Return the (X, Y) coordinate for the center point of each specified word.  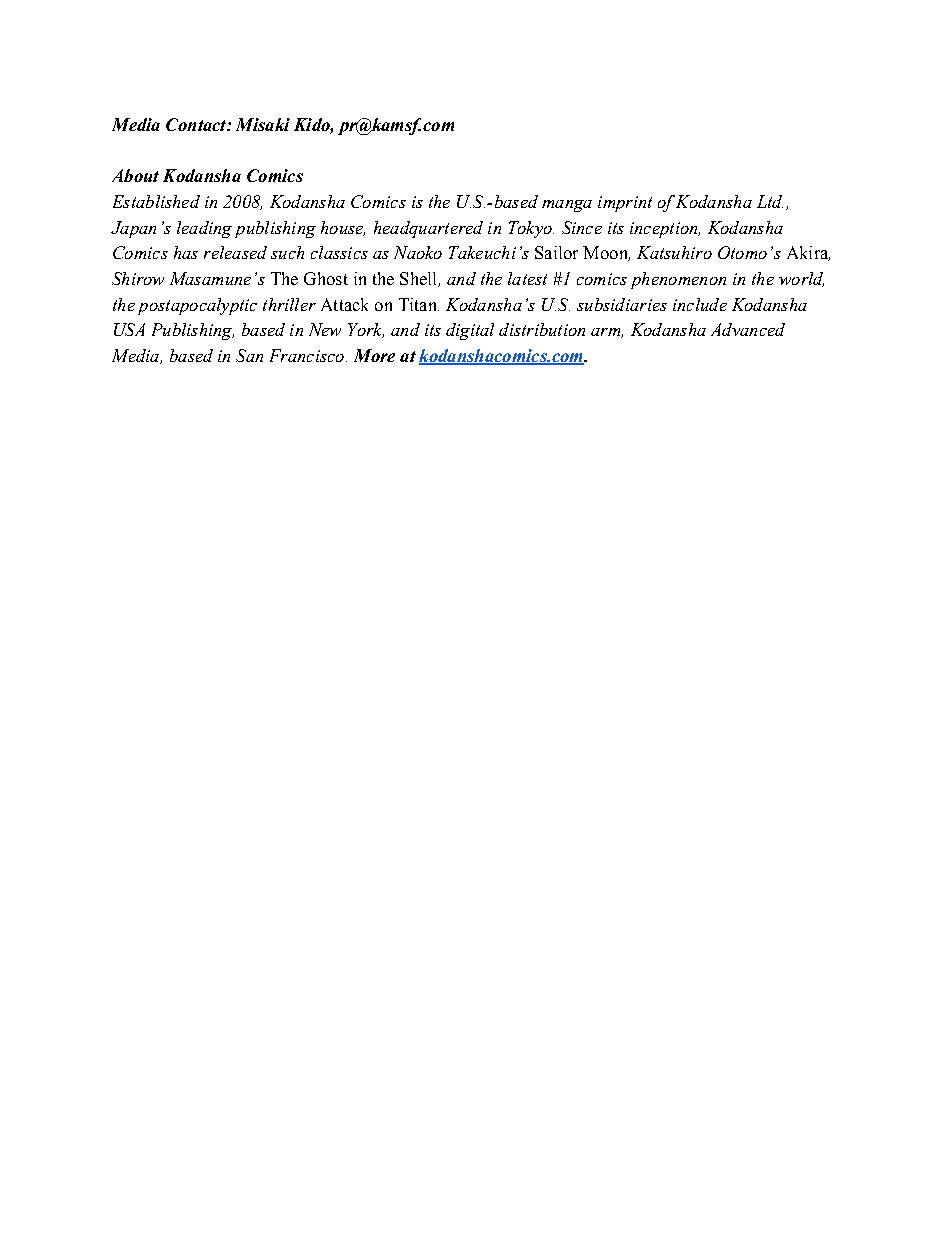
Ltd (770, 201)
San (249, 355)
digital (470, 331)
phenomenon (678, 280)
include (700, 304)
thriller (289, 304)
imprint (625, 204)
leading (204, 229)
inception (665, 230)
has (186, 252)
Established (156, 201)
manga (567, 206)
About (135, 175)
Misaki (263, 124)
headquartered (428, 229)
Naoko (418, 252)
